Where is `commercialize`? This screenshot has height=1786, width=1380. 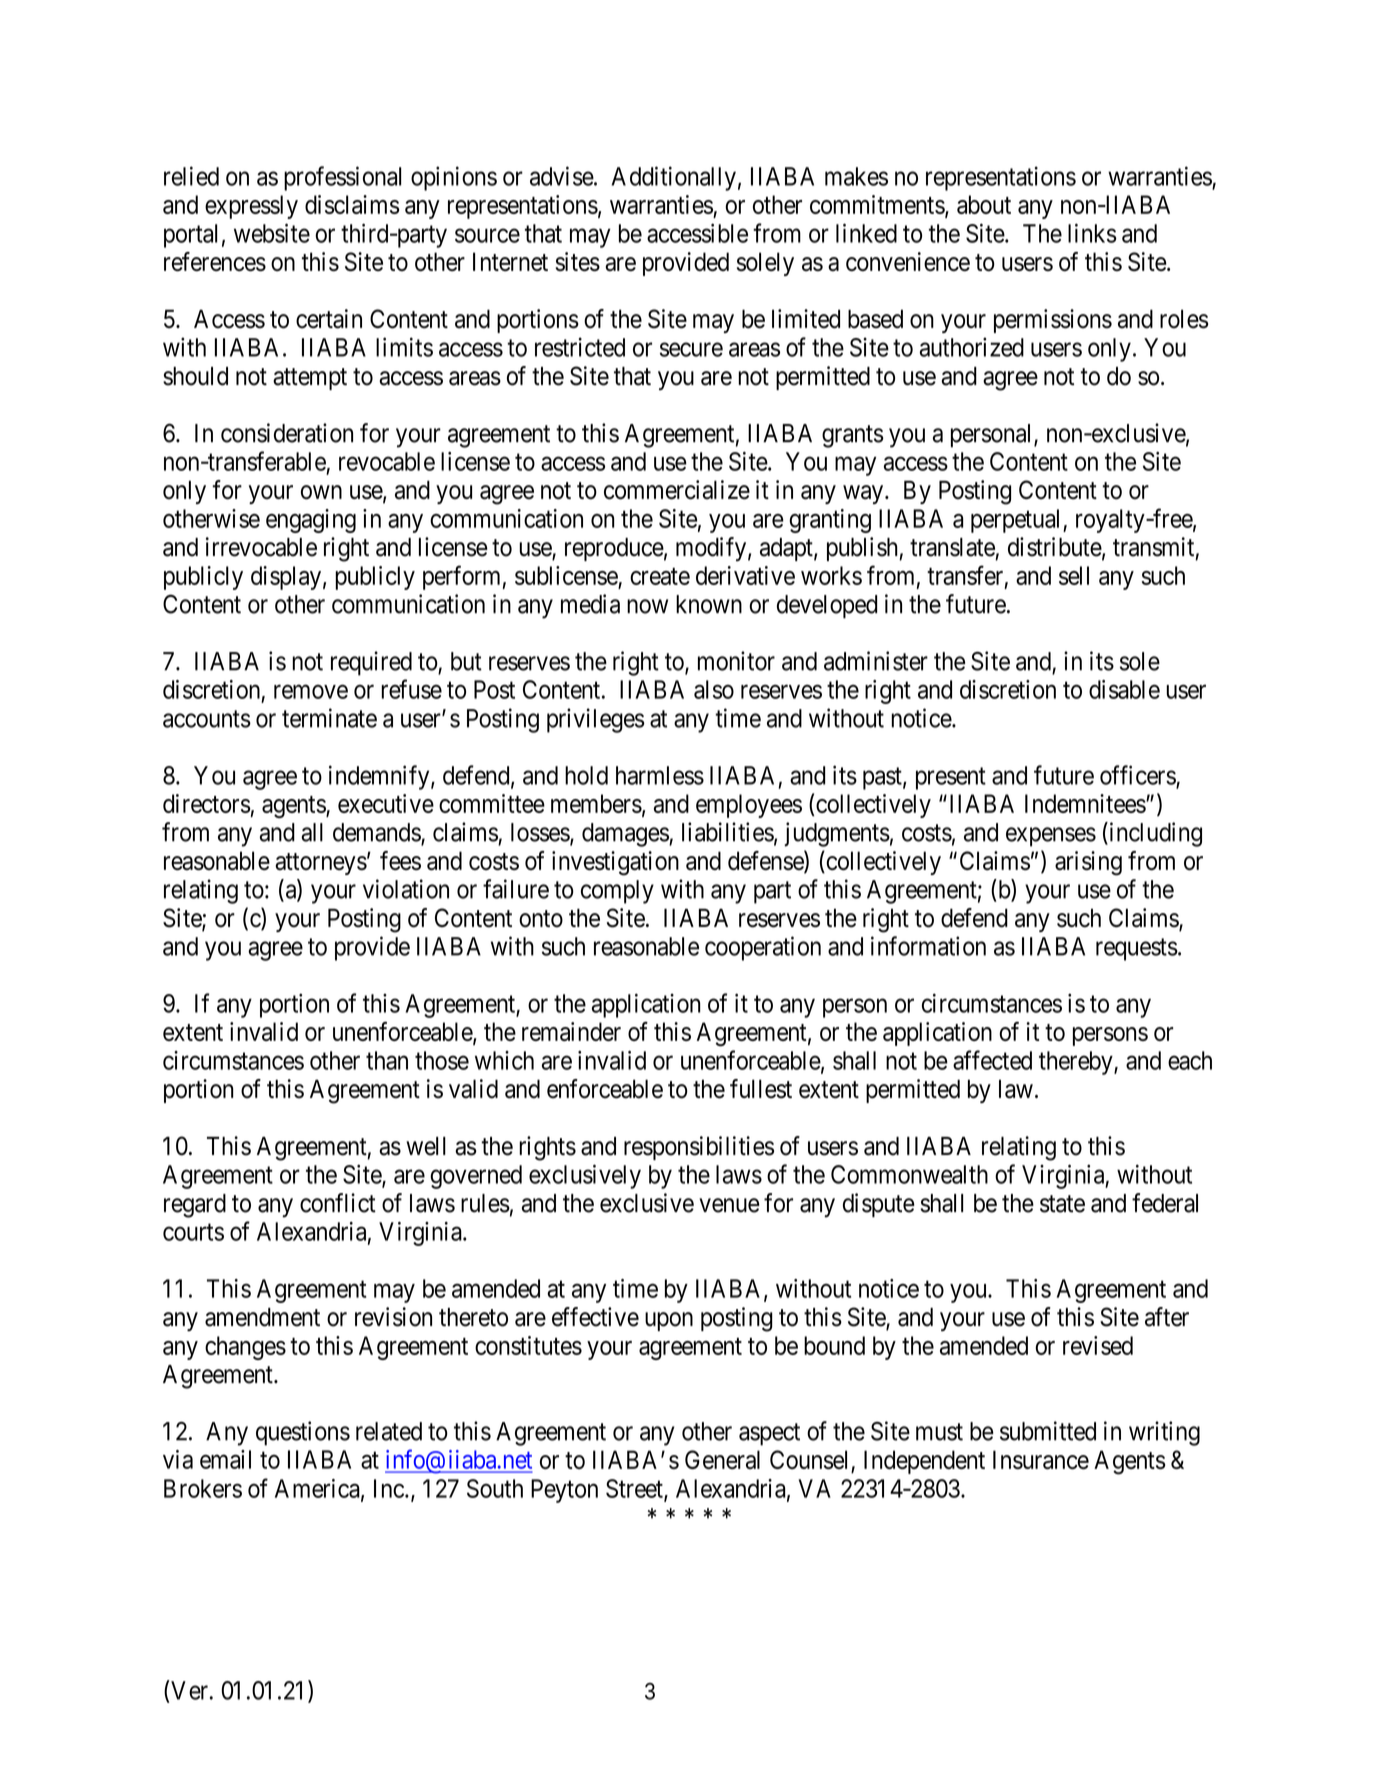 commercialize is located at coordinates (677, 490).
